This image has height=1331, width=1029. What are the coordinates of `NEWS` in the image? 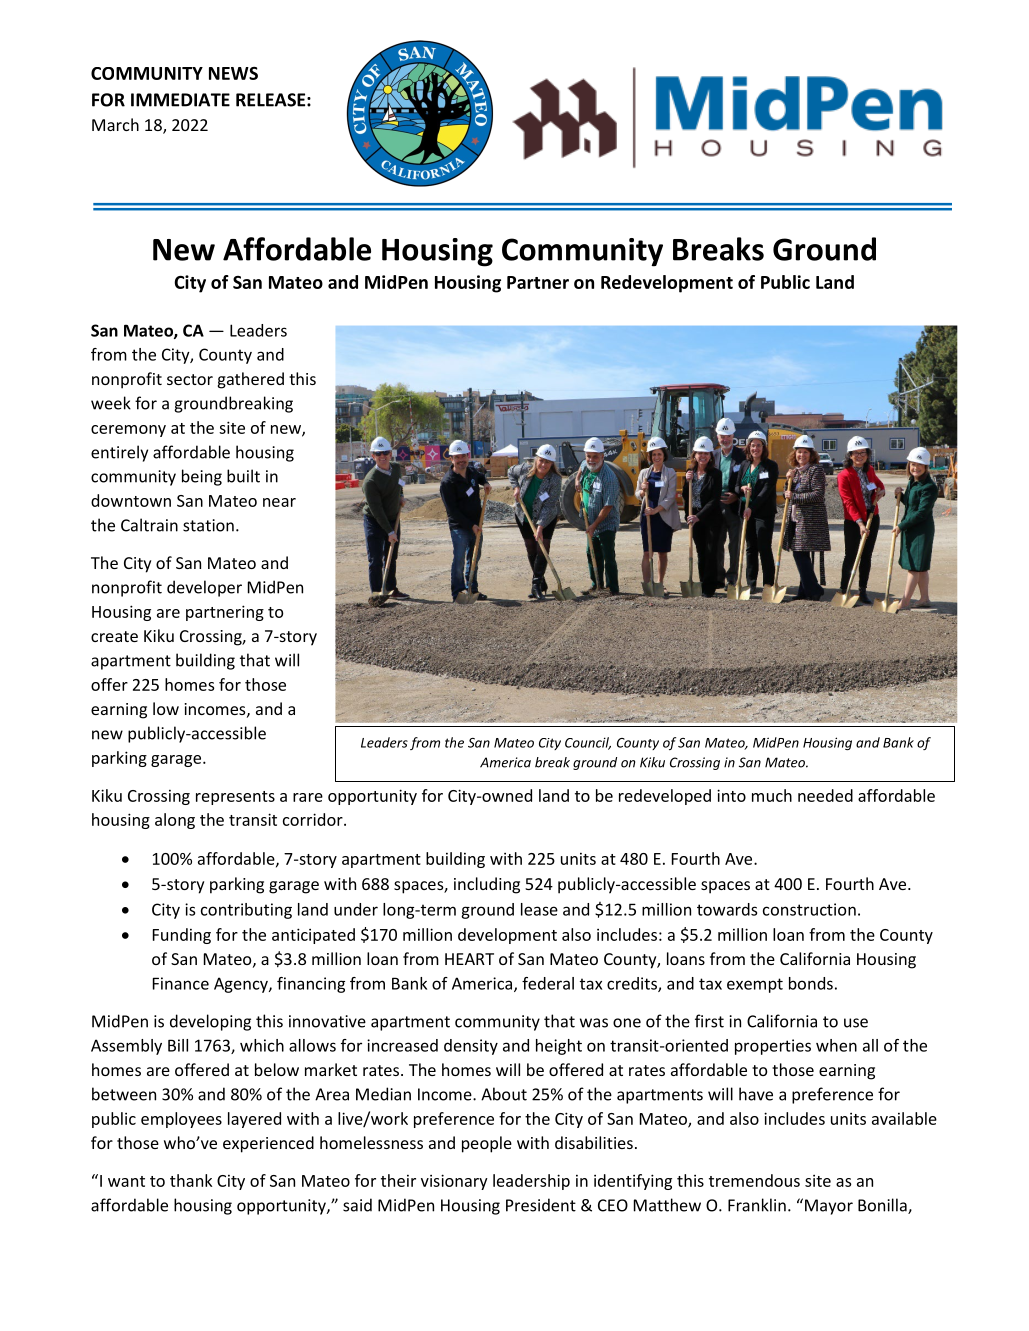 It's located at (233, 73).
